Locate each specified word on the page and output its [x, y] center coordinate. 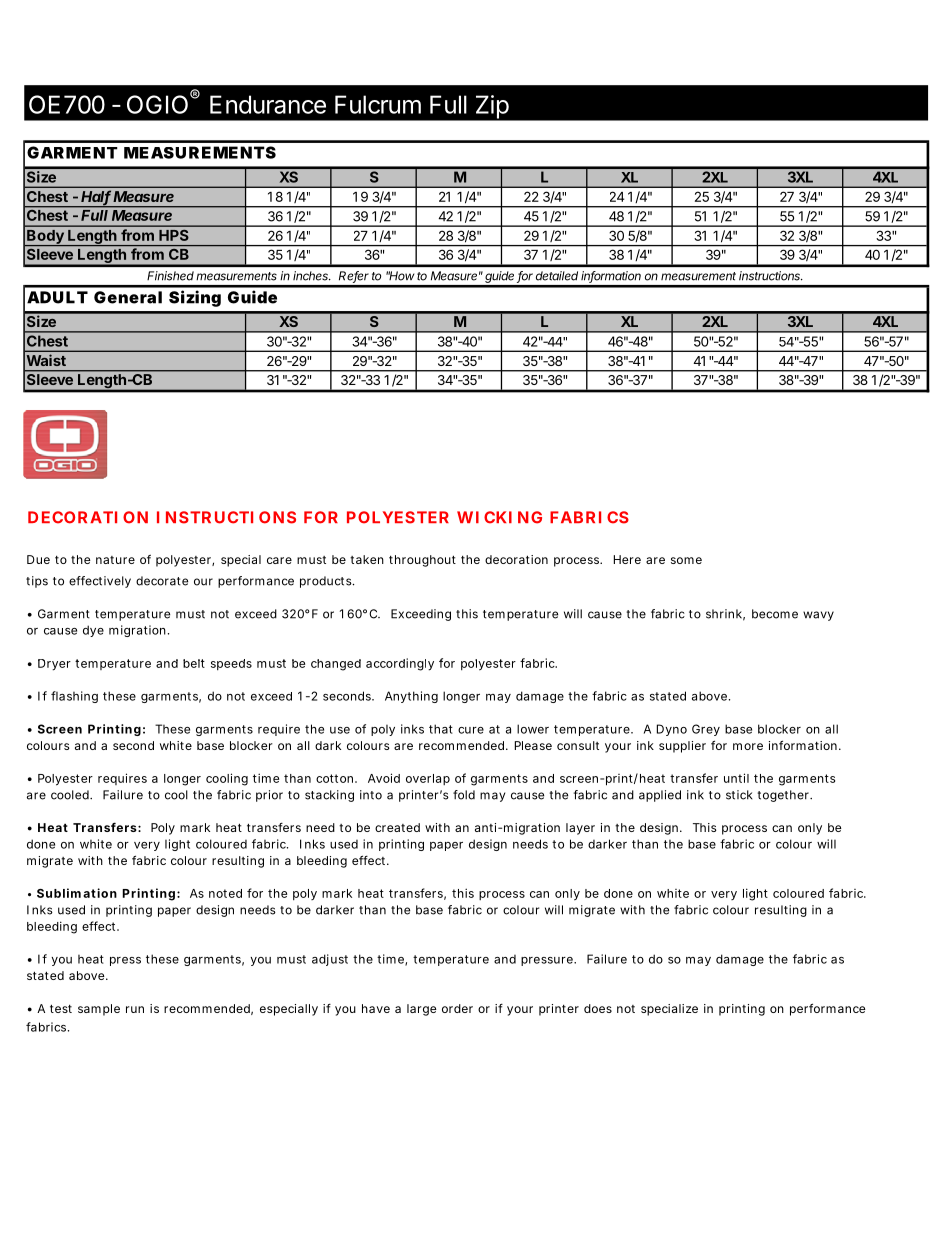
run [135, 1009]
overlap [428, 779]
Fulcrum [378, 104]
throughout [422, 561]
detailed [557, 276]
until [736, 778]
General [128, 297]
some [686, 560]
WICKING [499, 517]
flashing [74, 697]
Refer [354, 277]
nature [115, 560]
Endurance [268, 104]
